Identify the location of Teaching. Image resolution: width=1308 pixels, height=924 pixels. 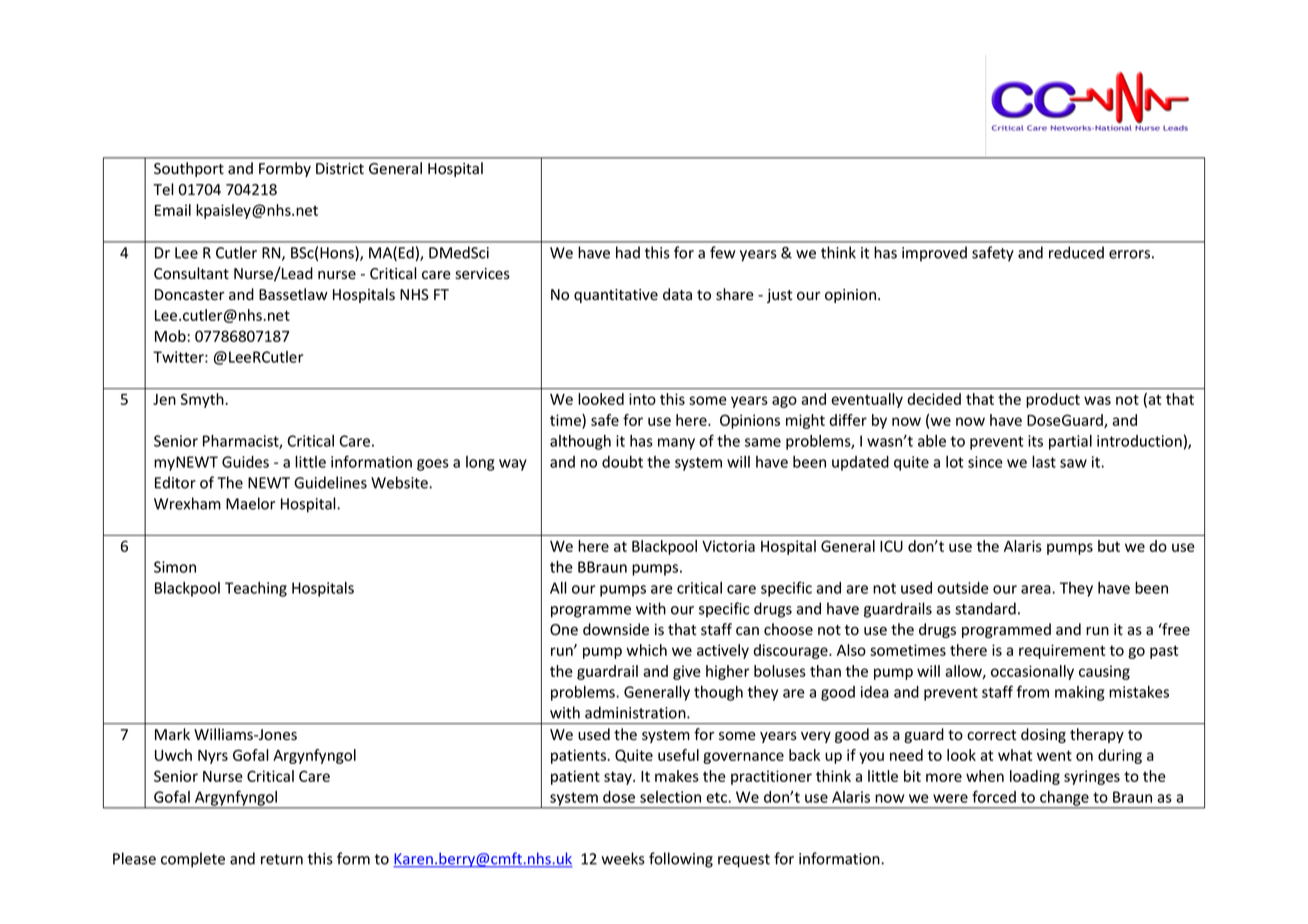
(256, 589).
